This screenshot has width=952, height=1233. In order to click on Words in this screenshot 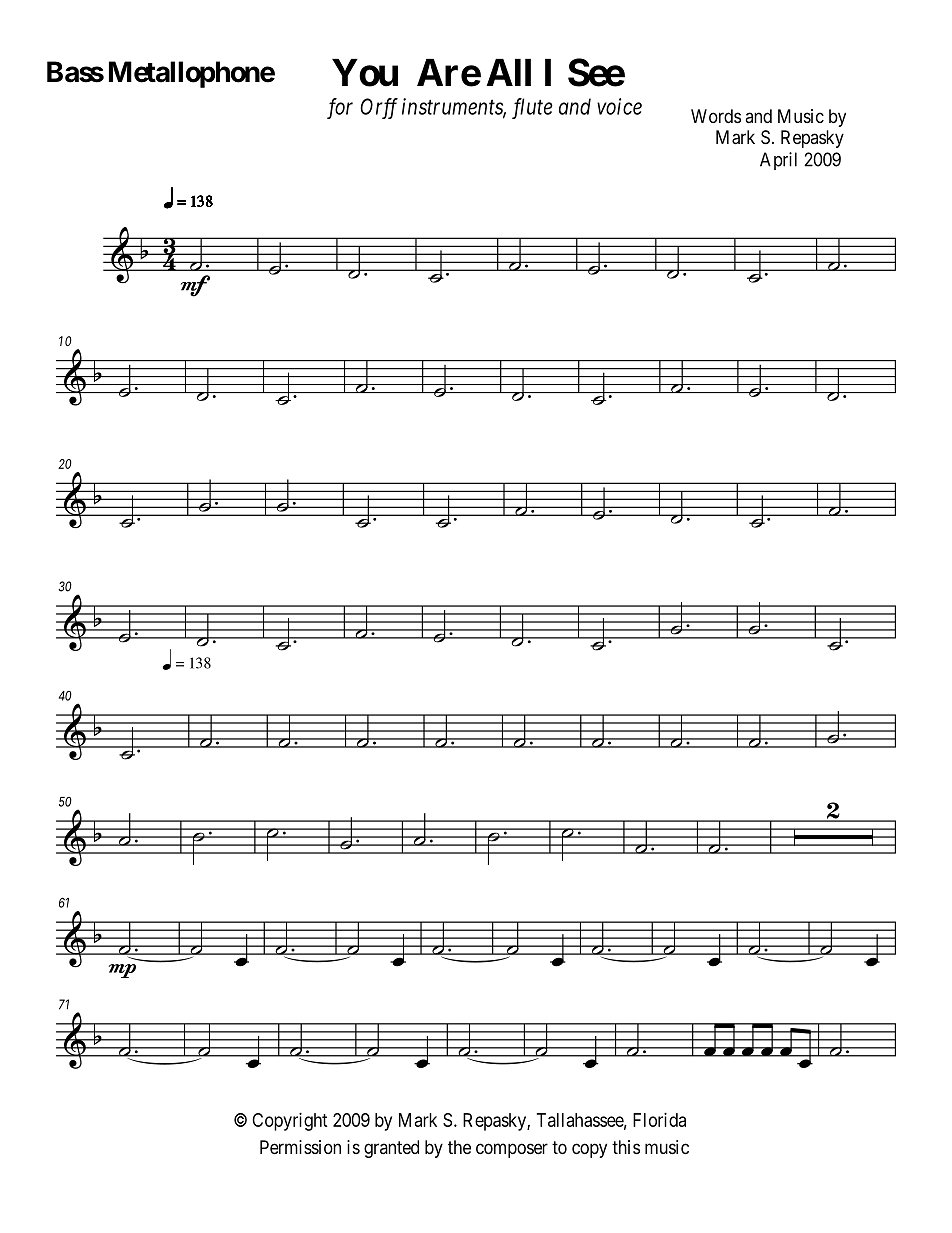, I will do `click(716, 116)`.
